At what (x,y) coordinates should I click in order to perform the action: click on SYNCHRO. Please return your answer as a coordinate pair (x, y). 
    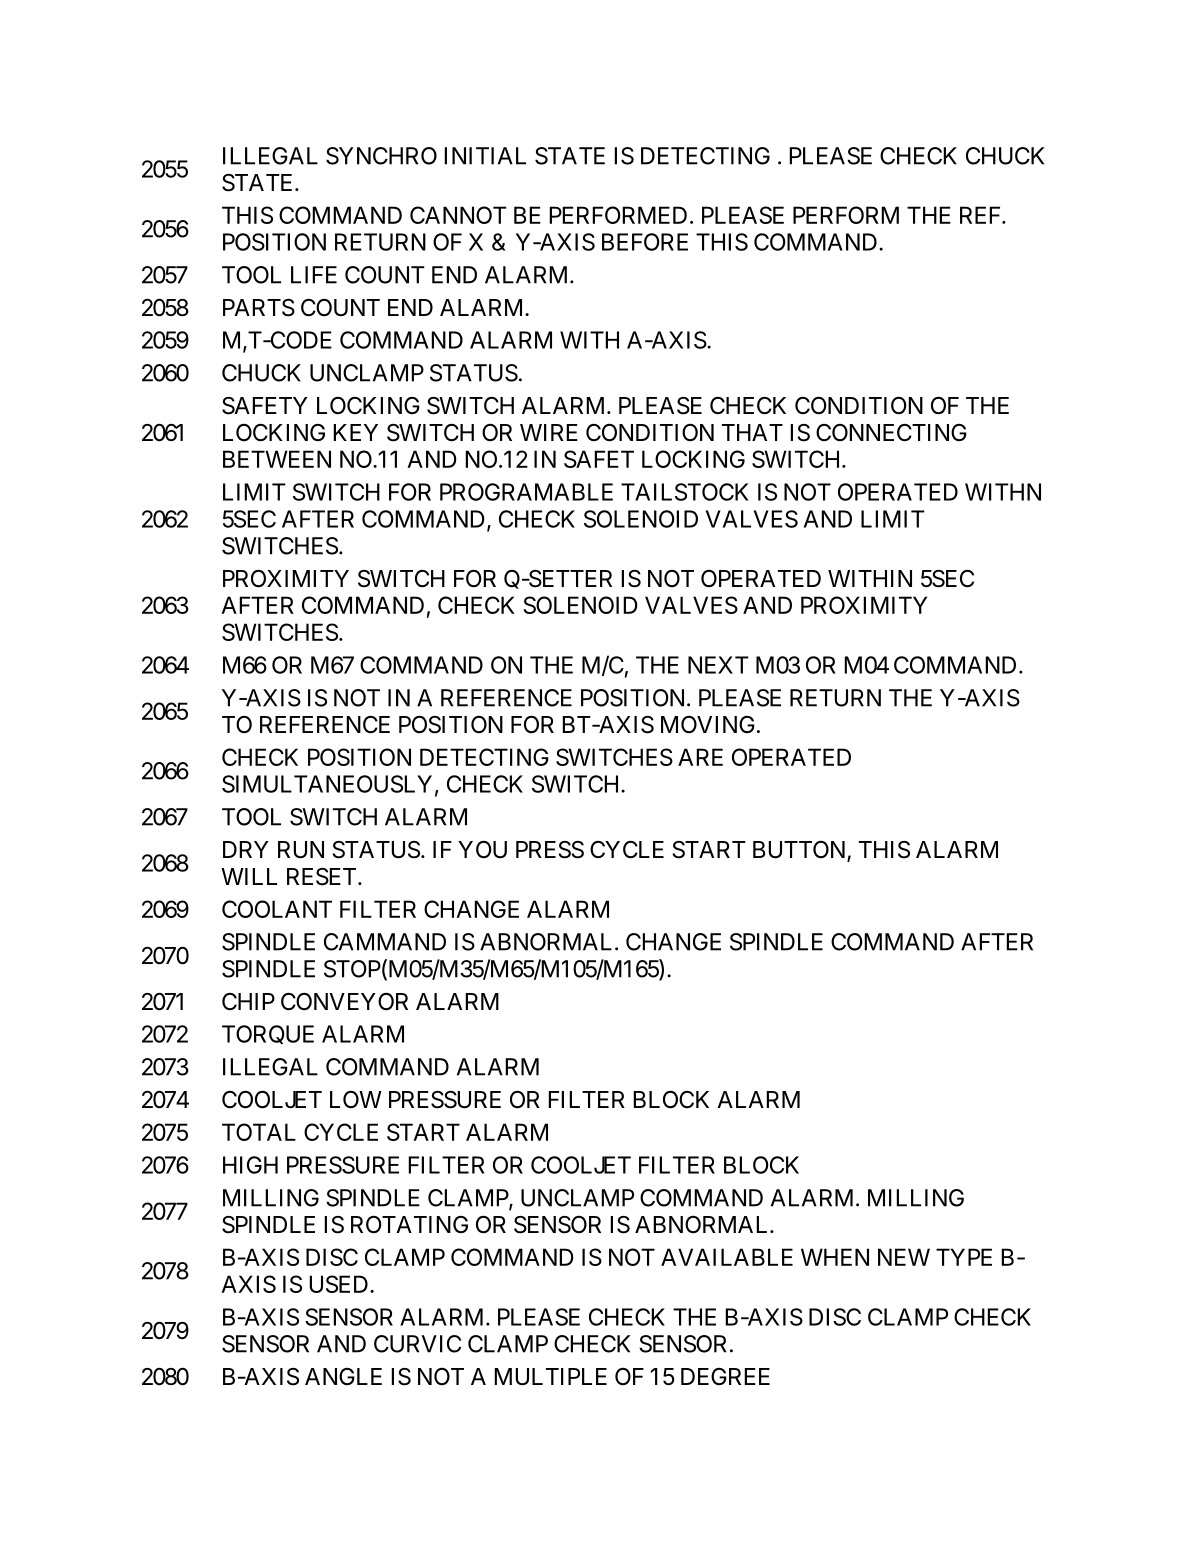
    Looking at the image, I should click on (381, 156).
